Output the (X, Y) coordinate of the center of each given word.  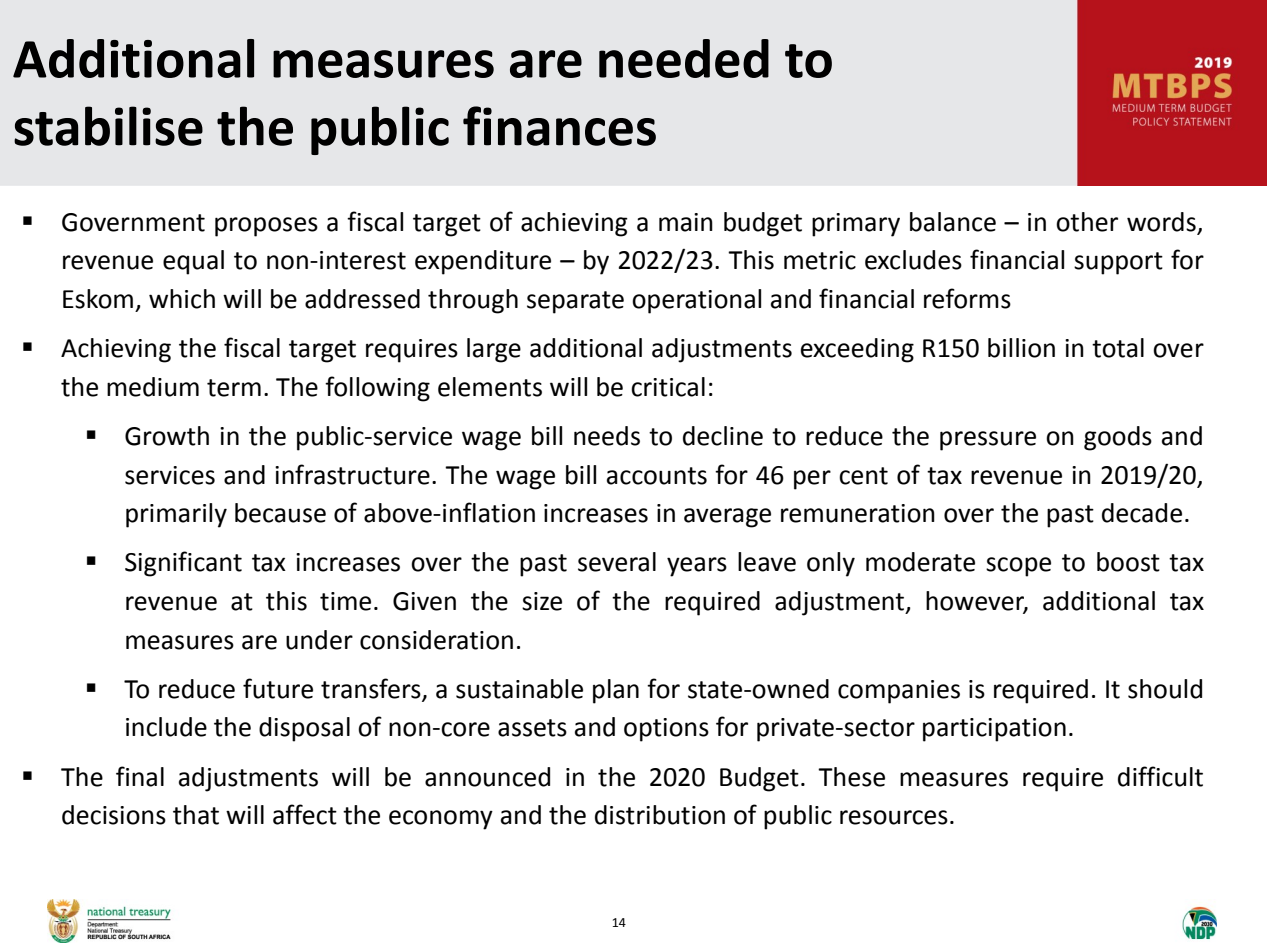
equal (193, 262)
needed (684, 58)
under (319, 640)
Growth (167, 436)
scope (1018, 567)
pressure (988, 441)
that (196, 815)
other (1087, 222)
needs (607, 436)
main (686, 222)
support (1118, 263)
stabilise (108, 126)
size (542, 601)
